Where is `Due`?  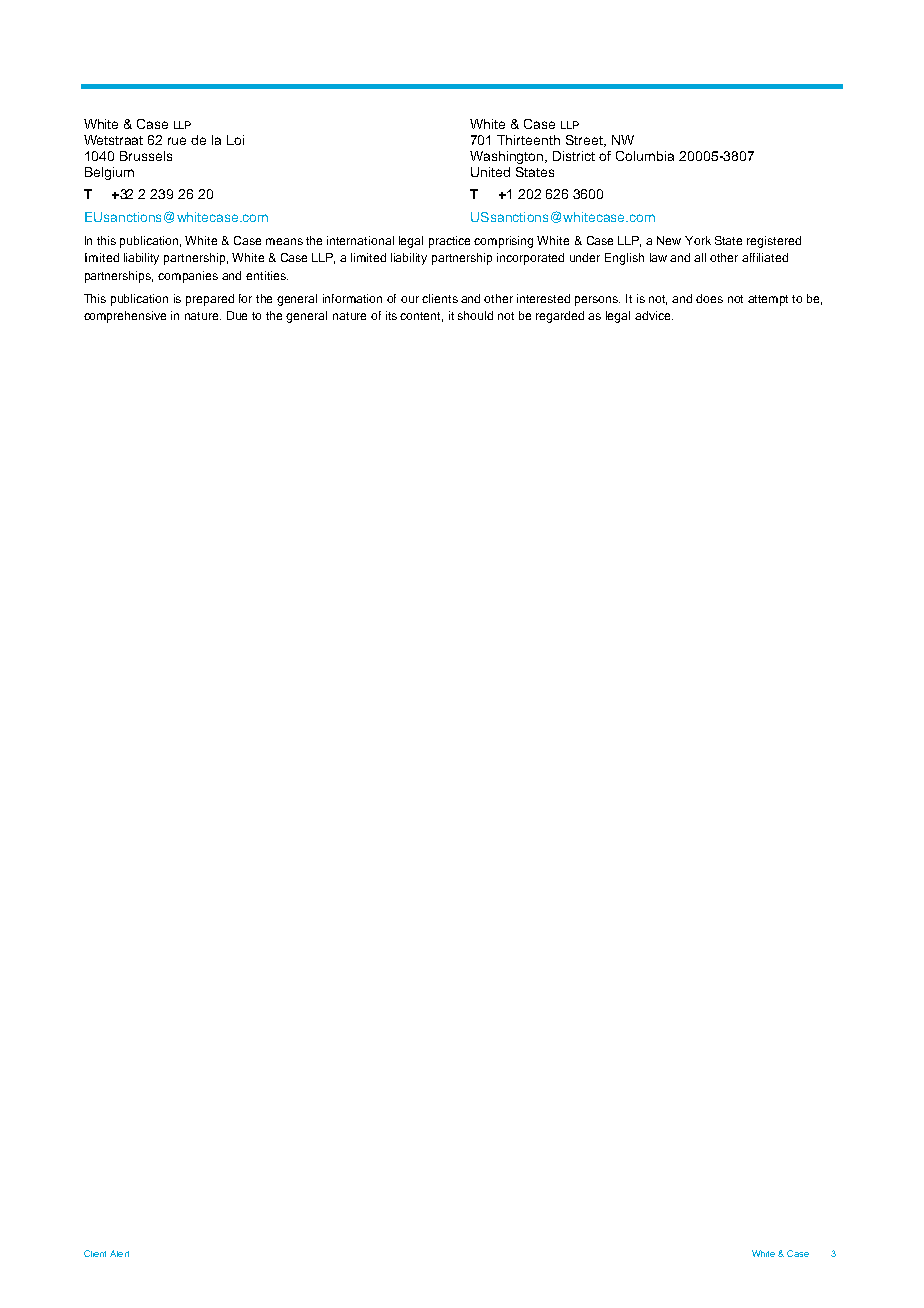
Due is located at coordinates (237, 315).
